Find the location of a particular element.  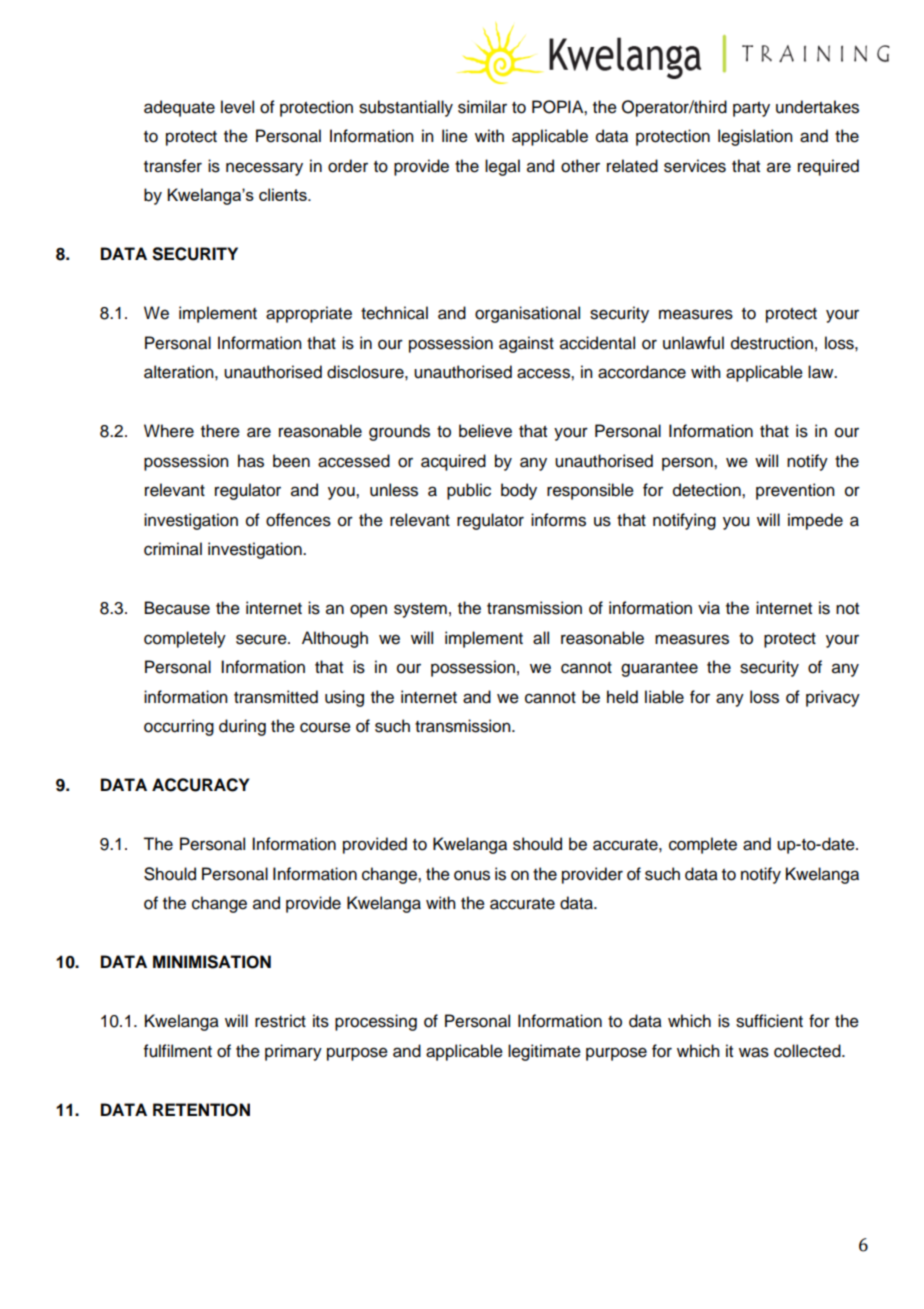

primary is located at coordinates (293, 1052).
